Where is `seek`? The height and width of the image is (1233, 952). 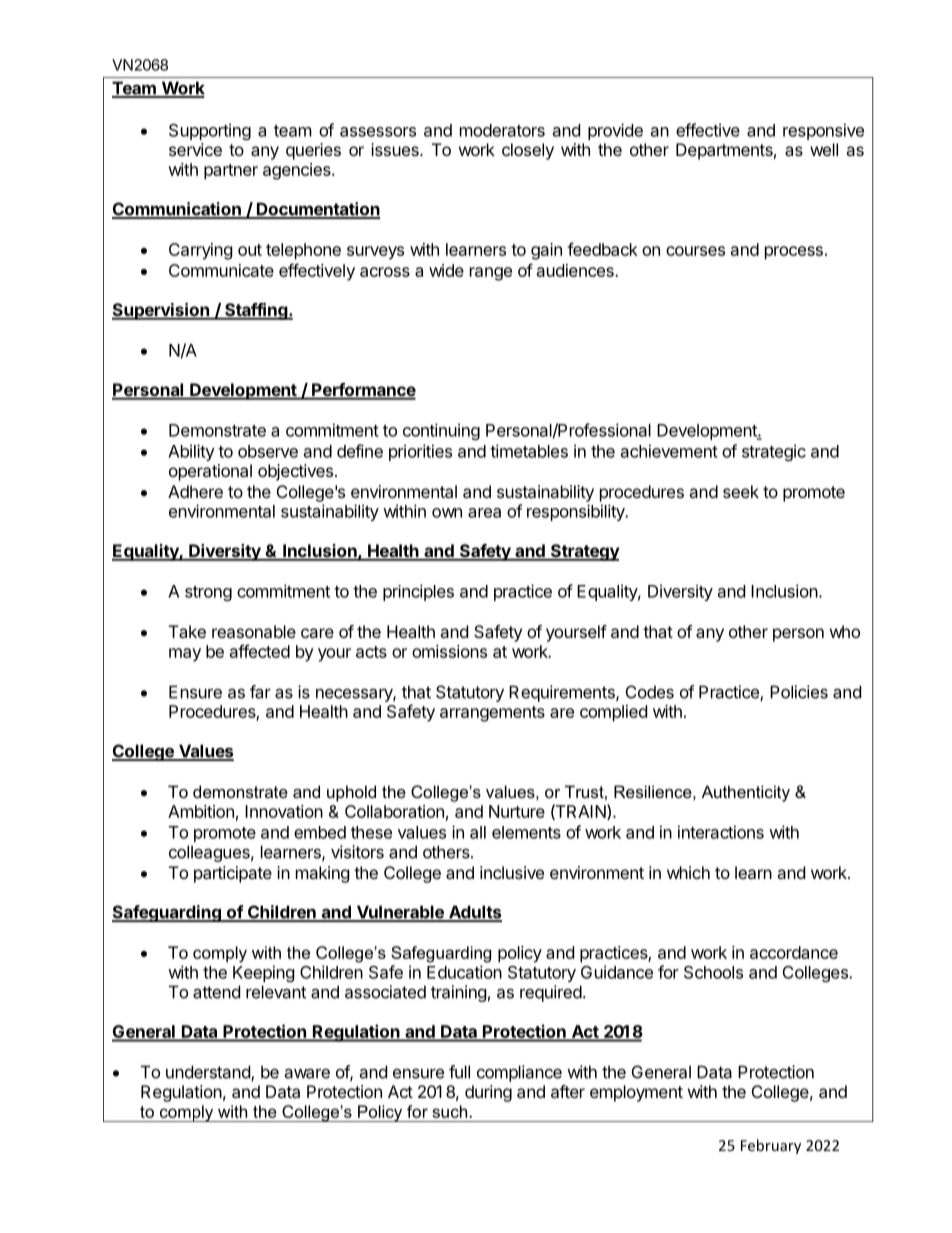 seek is located at coordinates (741, 491).
